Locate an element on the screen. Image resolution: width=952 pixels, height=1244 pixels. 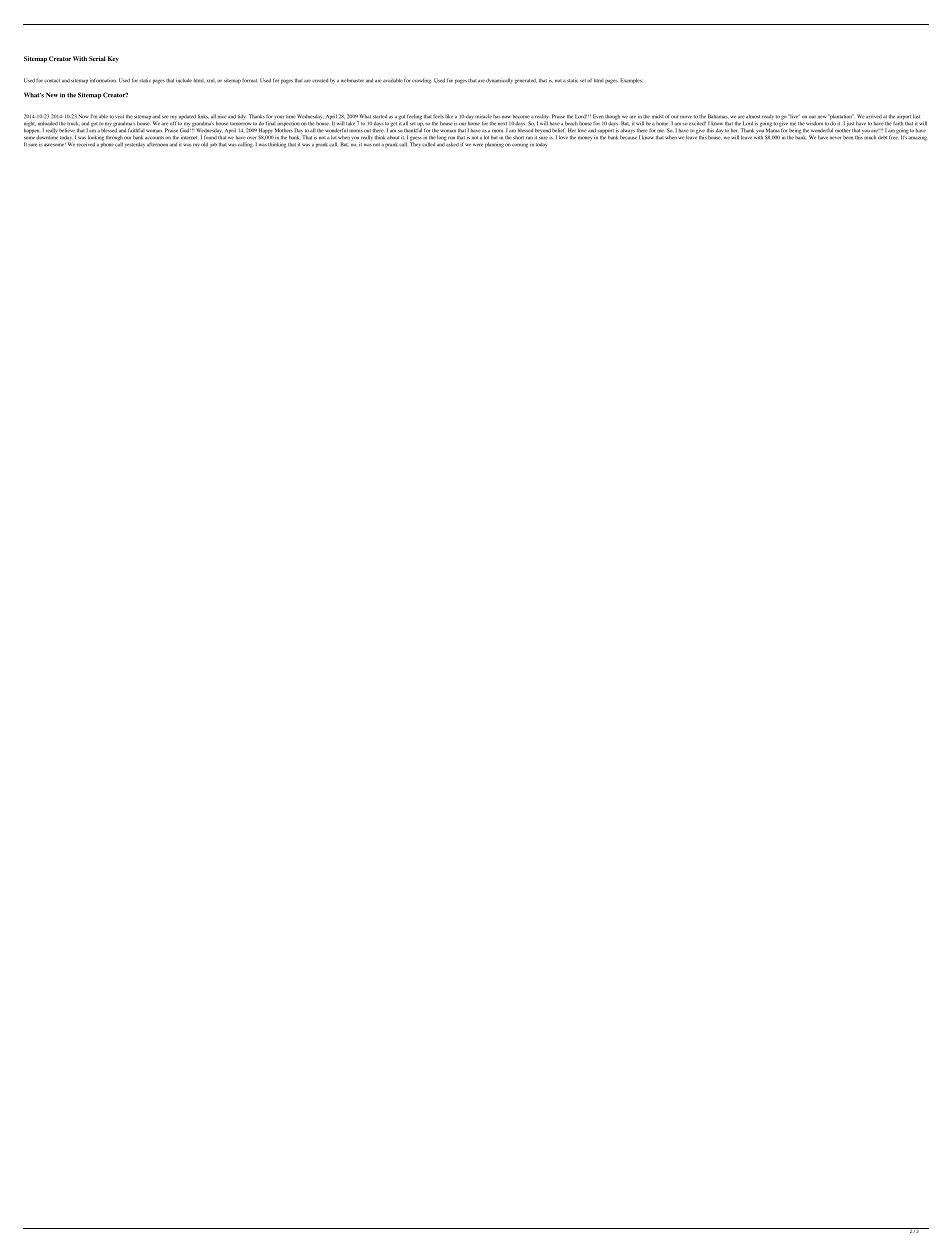
Key is located at coordinates (113, 59).
